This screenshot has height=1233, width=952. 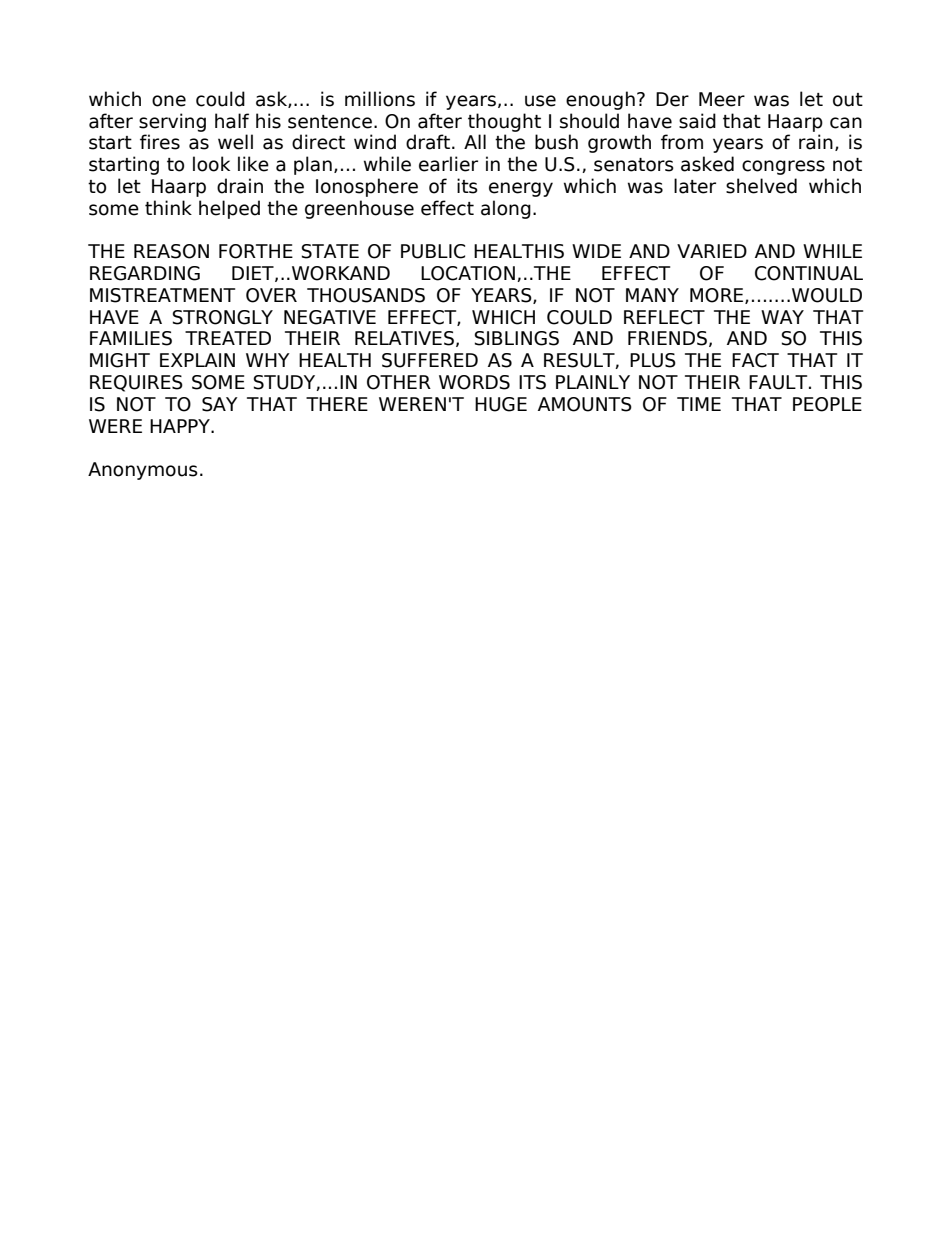 What do you see at coordinates (504, 122) in the screenshot?
I see `thought` at bounding box center [504, 122].
